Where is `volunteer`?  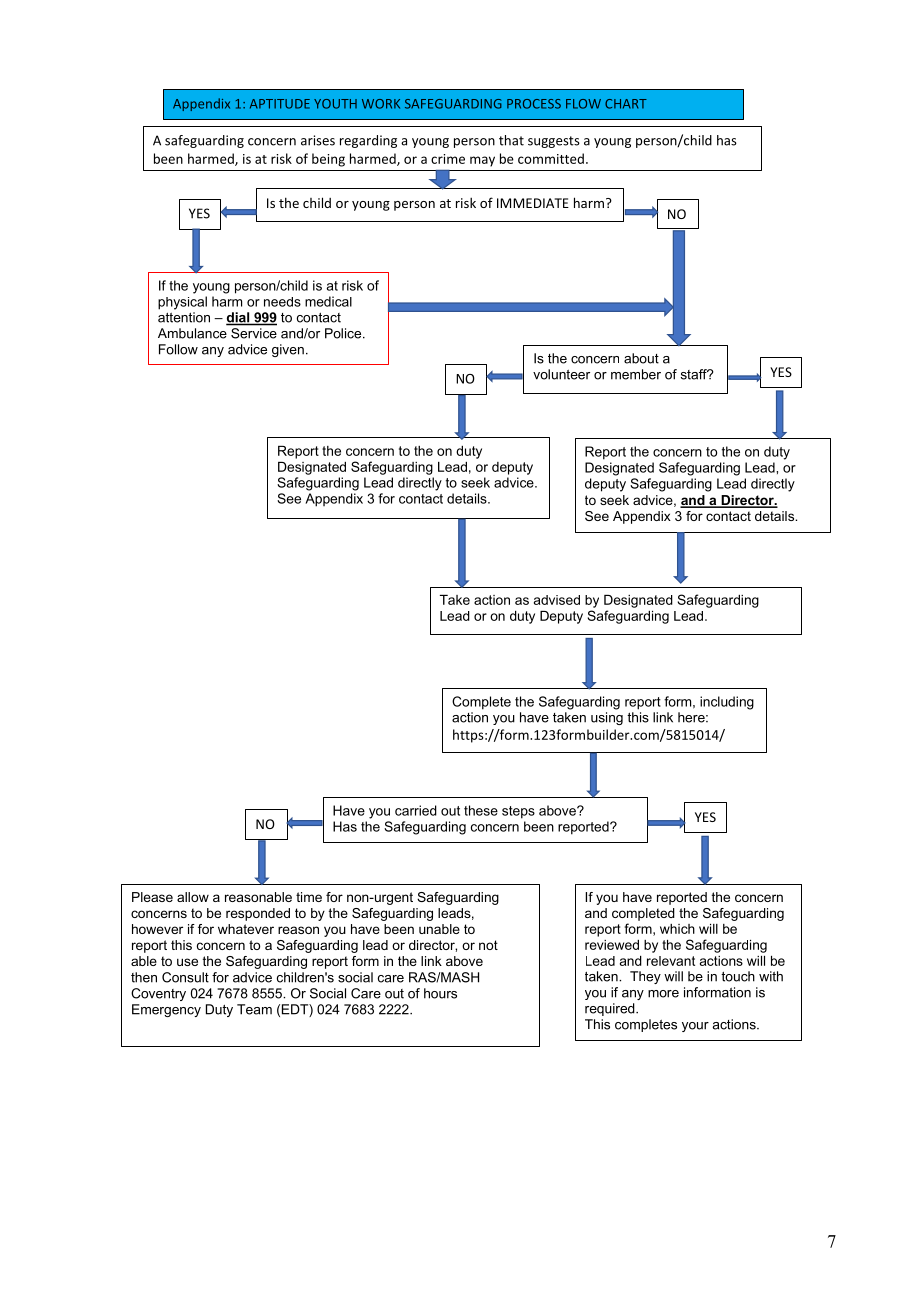
volunteer is located at coordinates (561, 374).
